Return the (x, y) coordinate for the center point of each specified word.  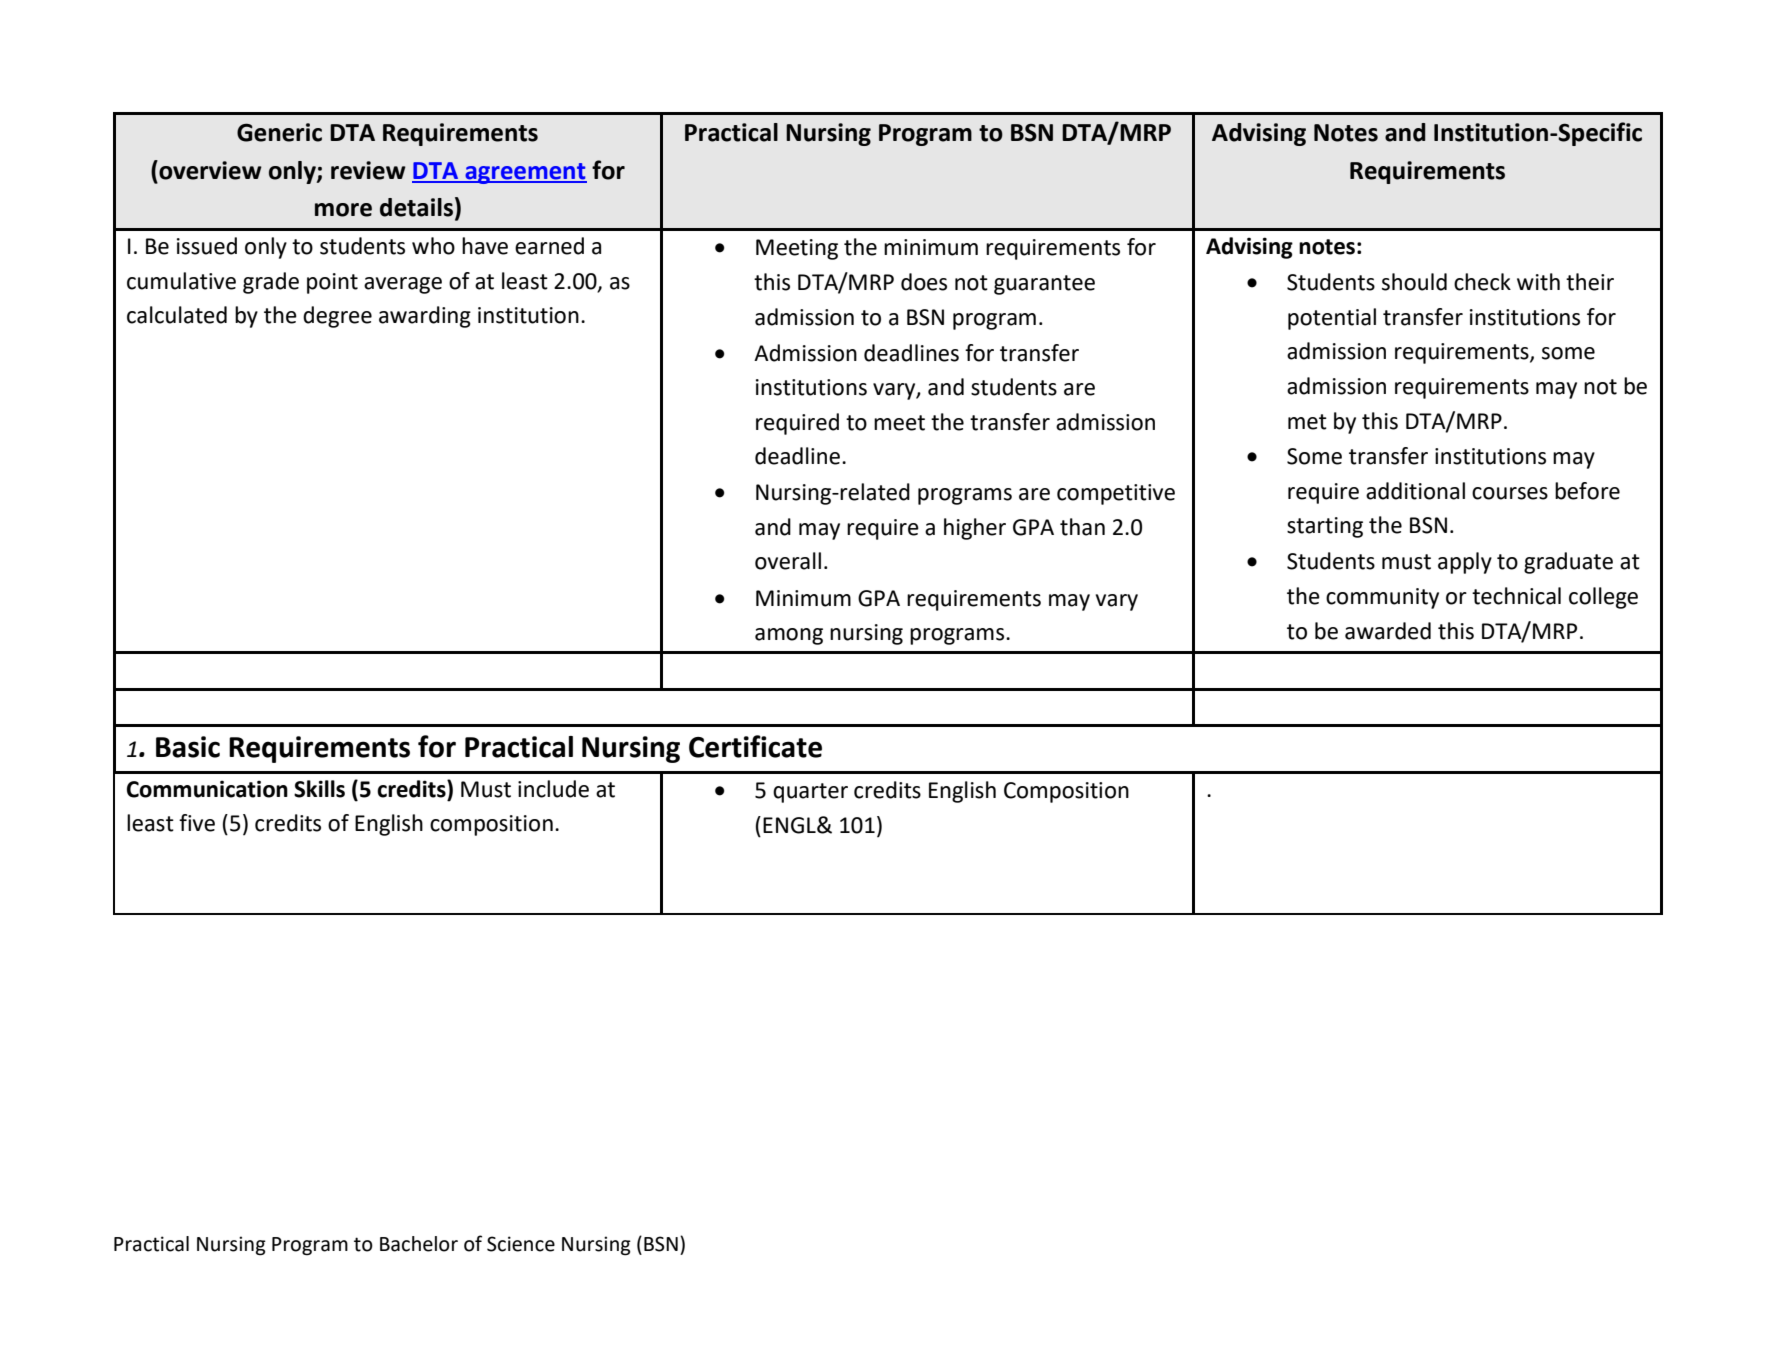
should (1414, 282)
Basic (188, 747)
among (789, 636)
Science (521, 1244)
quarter (810, 793)
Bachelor (419, 1244)
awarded (1388, 631)
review (368, 170)
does (924, 282)
